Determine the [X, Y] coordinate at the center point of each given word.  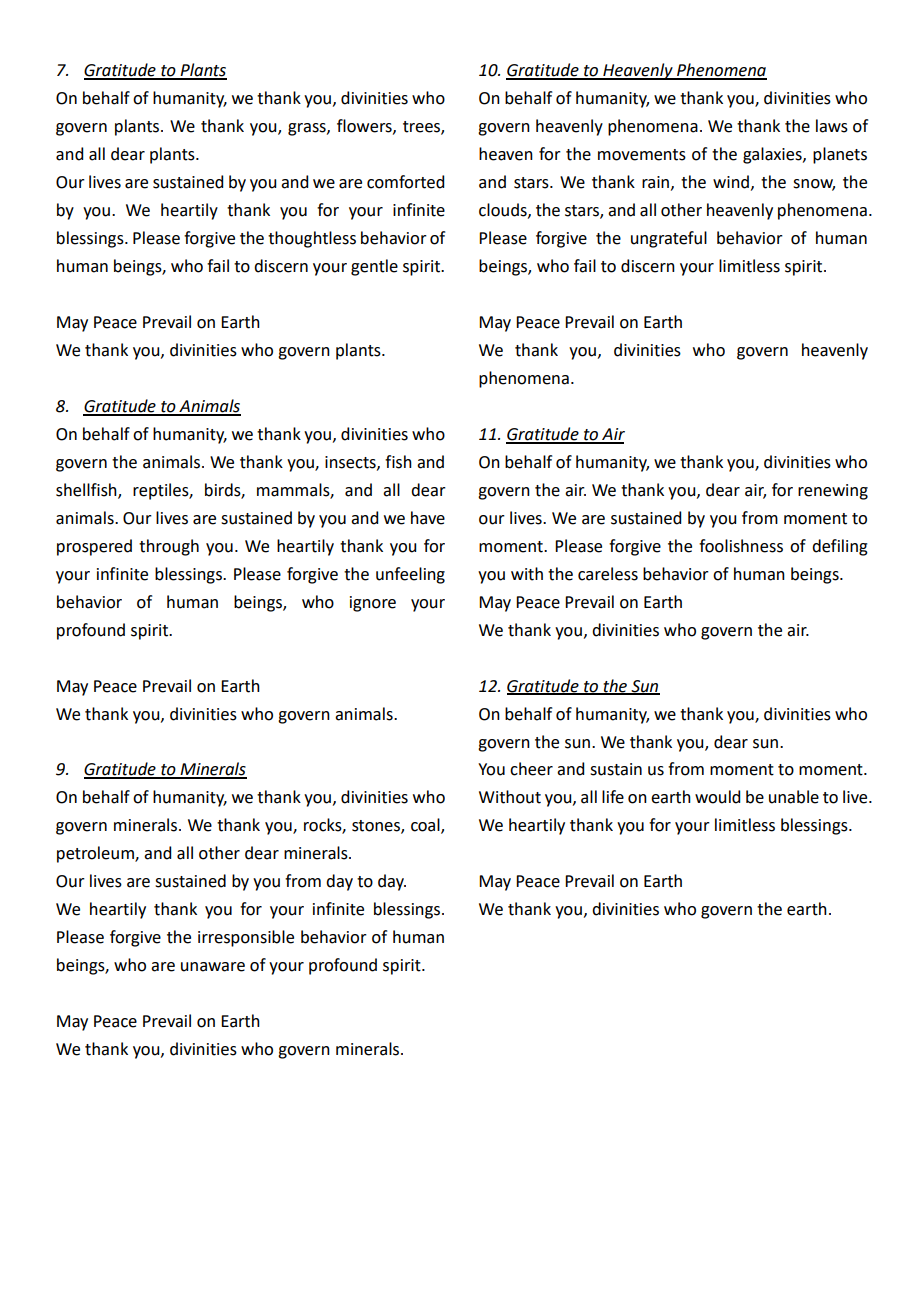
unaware [213, 967]
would [717, 797]
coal [426, 826]
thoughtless [312, 239]
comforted [405, 182]
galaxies [773, 155]
